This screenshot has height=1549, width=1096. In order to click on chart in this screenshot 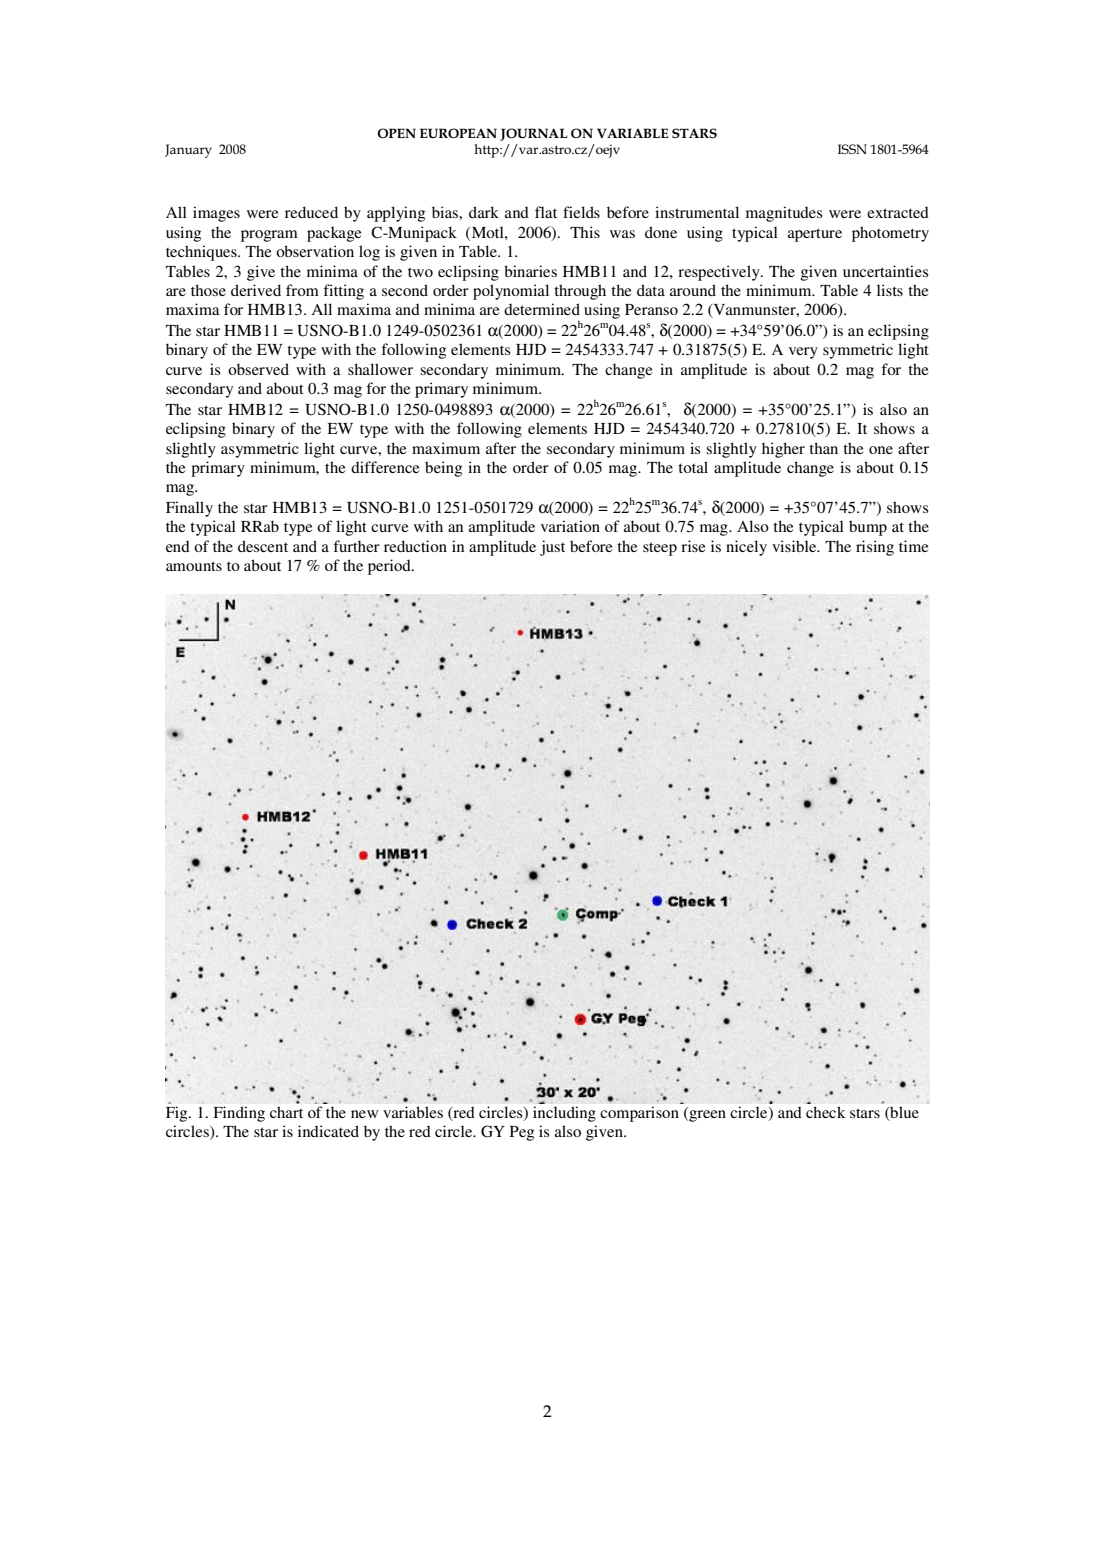, I will do `click(286, 1112)`.
